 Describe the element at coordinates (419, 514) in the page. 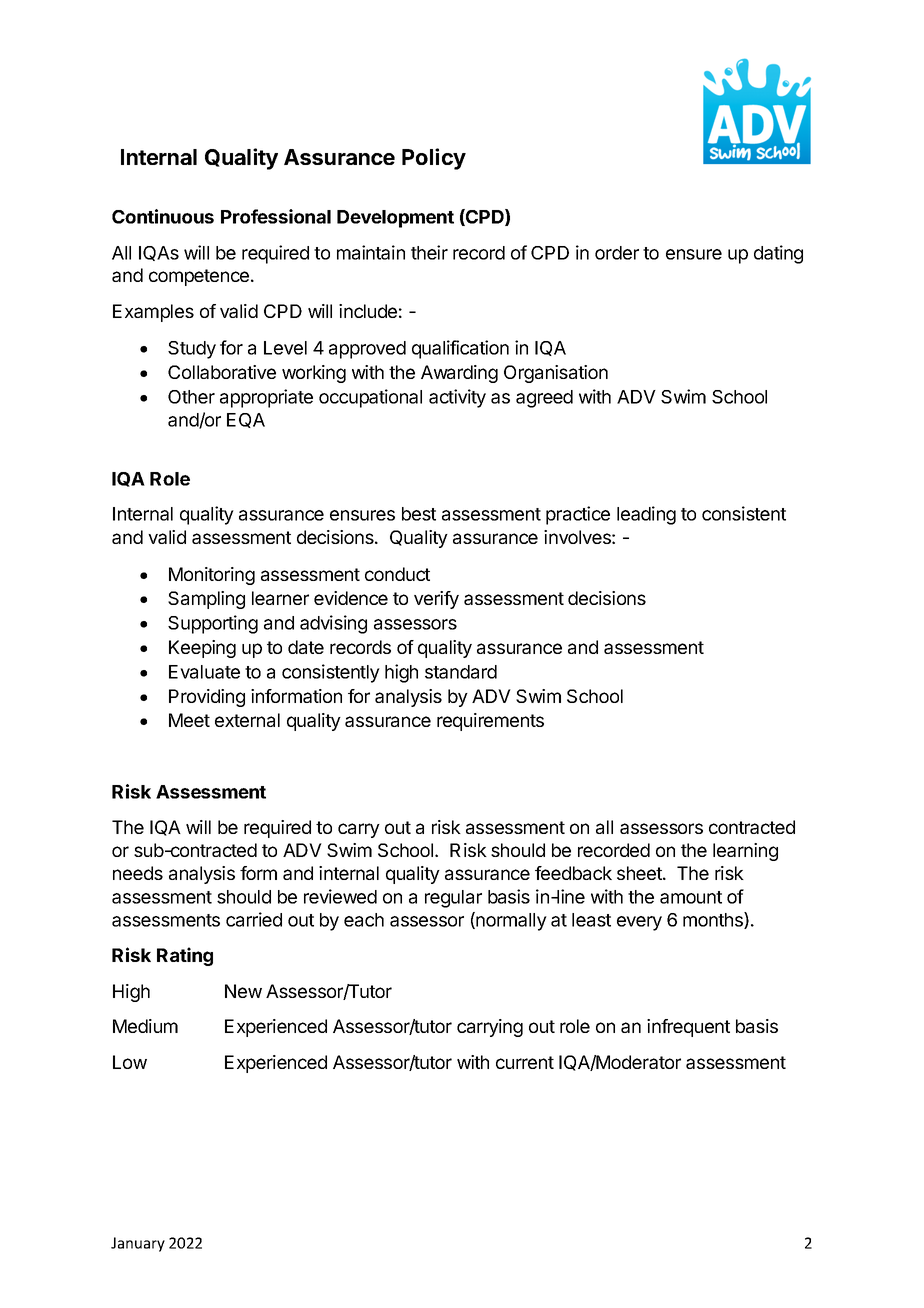

I see `best` at that location.
